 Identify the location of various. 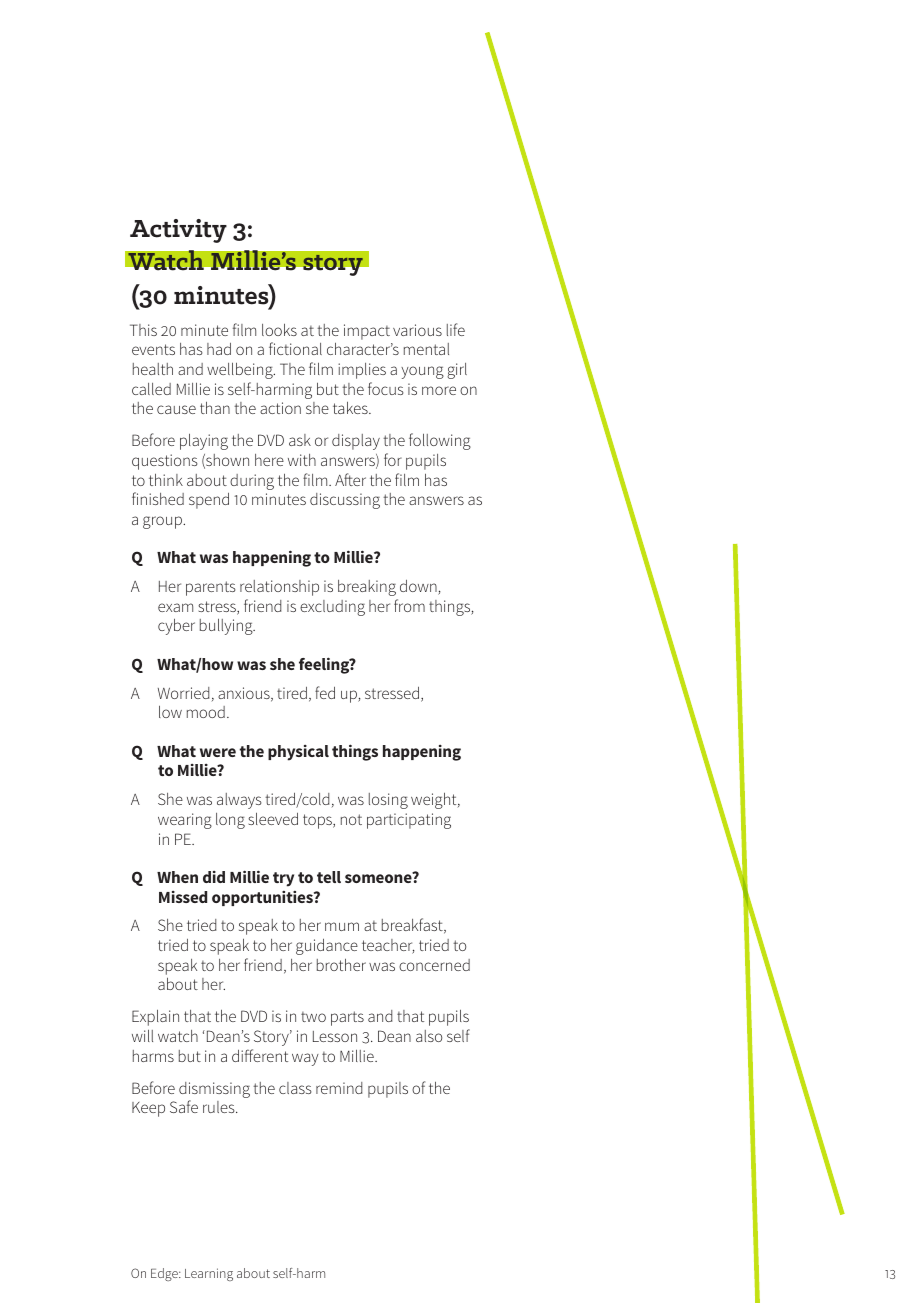
(417, 330).
